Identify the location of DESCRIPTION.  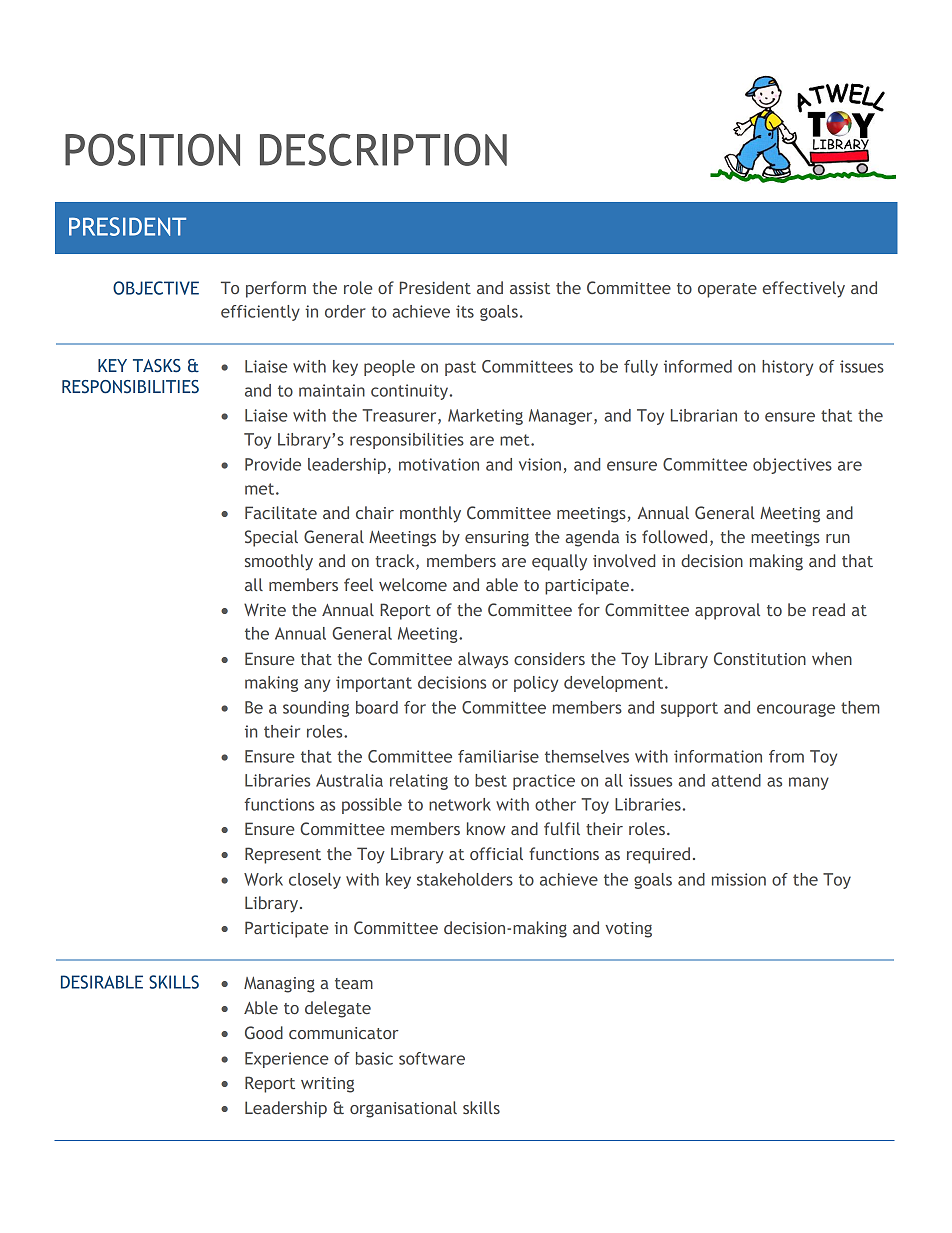
(383, 149).
